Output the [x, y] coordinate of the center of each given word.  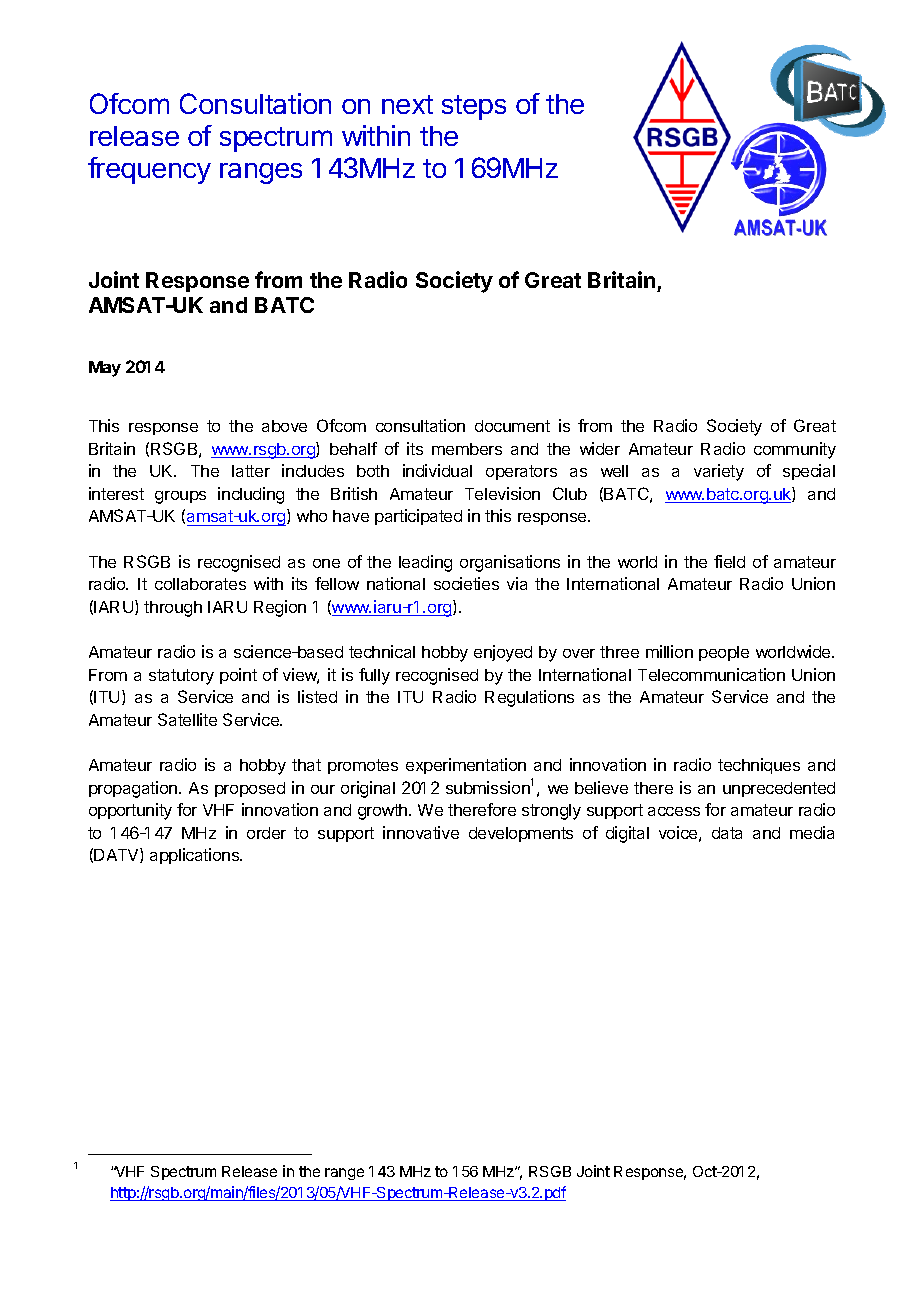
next [407, 104]
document [512, 426]
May [105, 369]
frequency [149, 170]
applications [196, 856]
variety [719, 472]
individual [437, 470]
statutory [181, 677]
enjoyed [503, 653]
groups [180, 497]
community [795, 450]
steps [474, 107]
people [724, 653]
